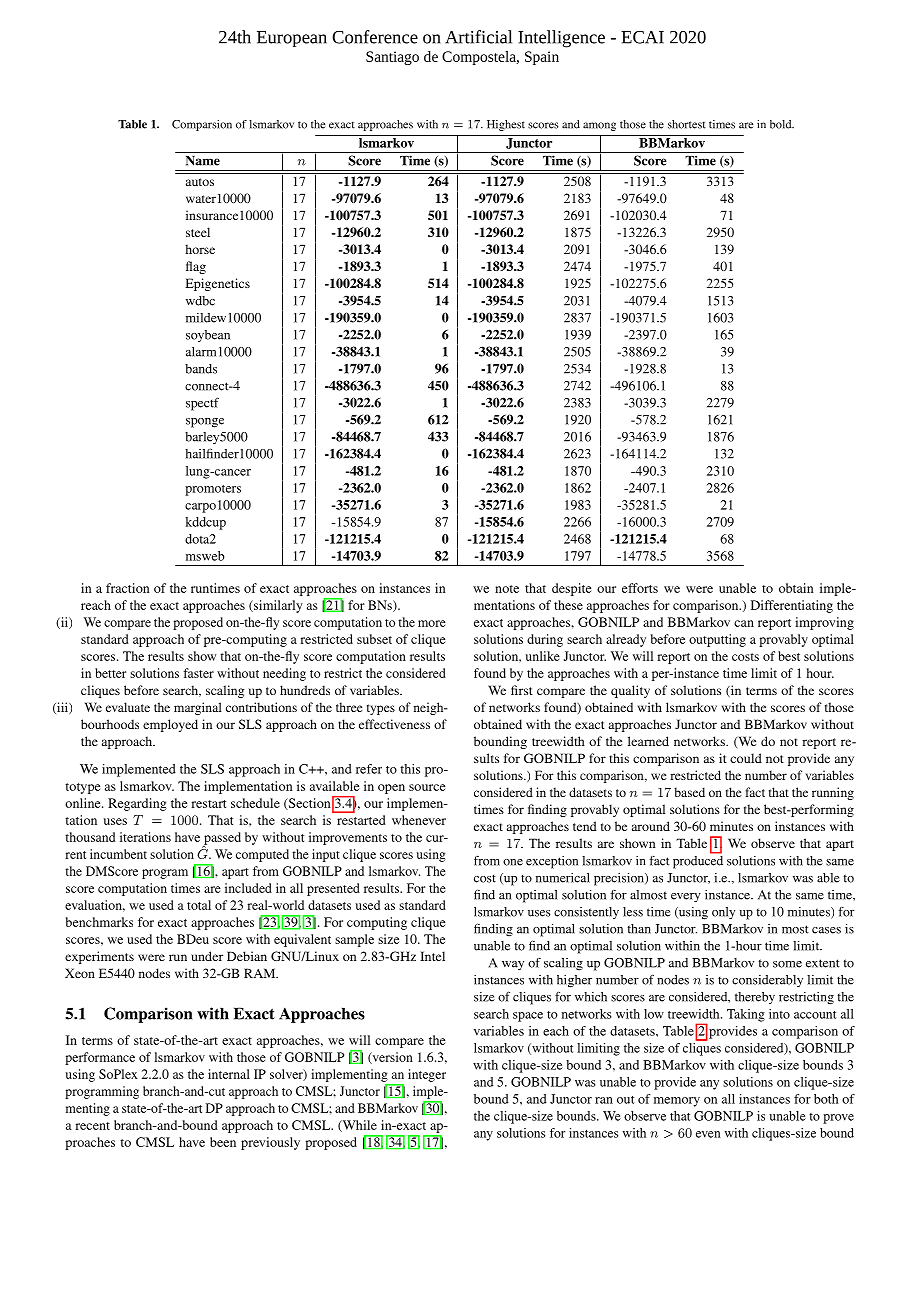 This screenshot has width=924, height=1308. I want to click on even, so click(708, 1134).
